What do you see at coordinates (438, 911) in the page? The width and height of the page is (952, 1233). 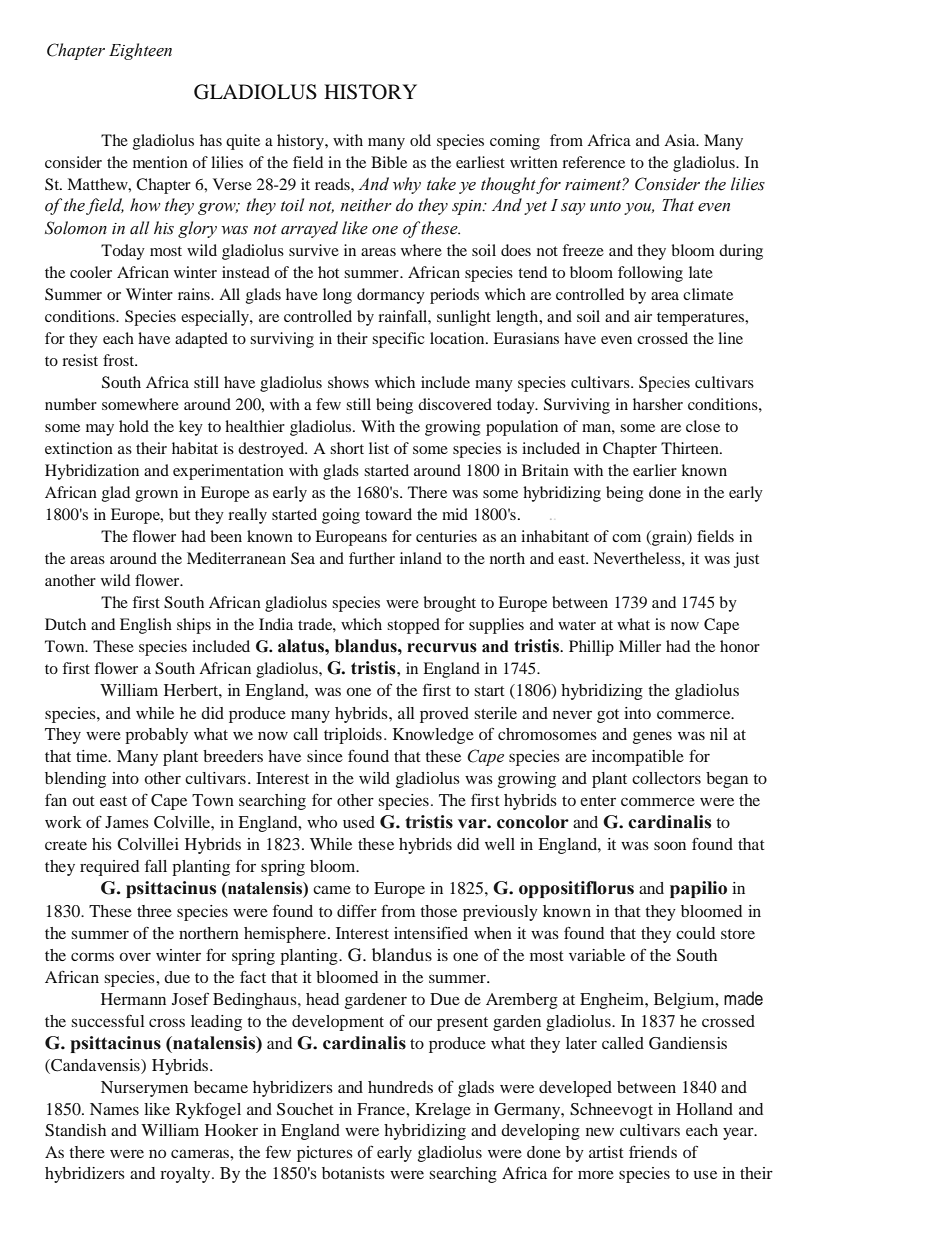 I see `those` at bounding box center [438, 911].
